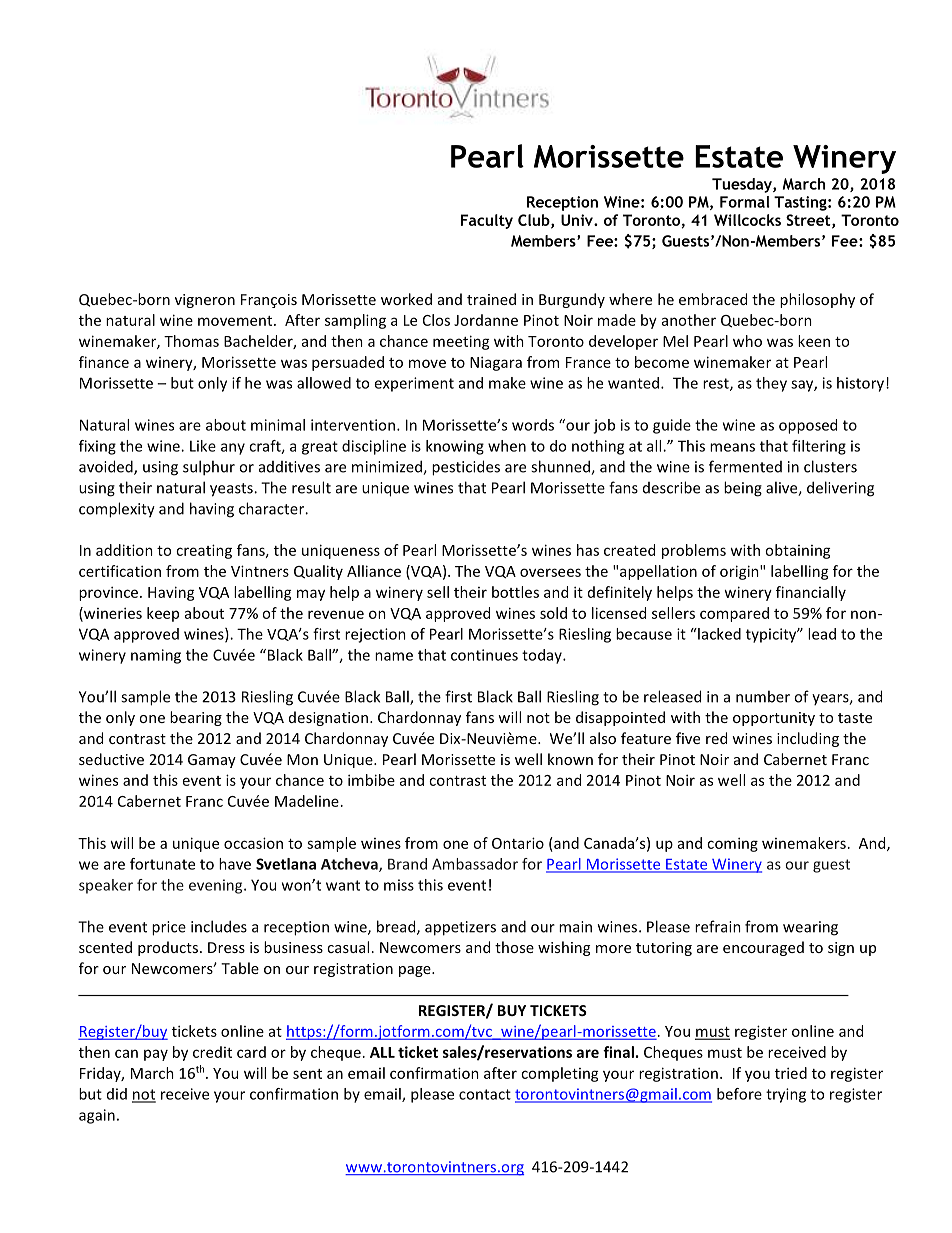 The height and width of the screenshot is (1233, 952). I want to click on contact, so click(485, 1094).
